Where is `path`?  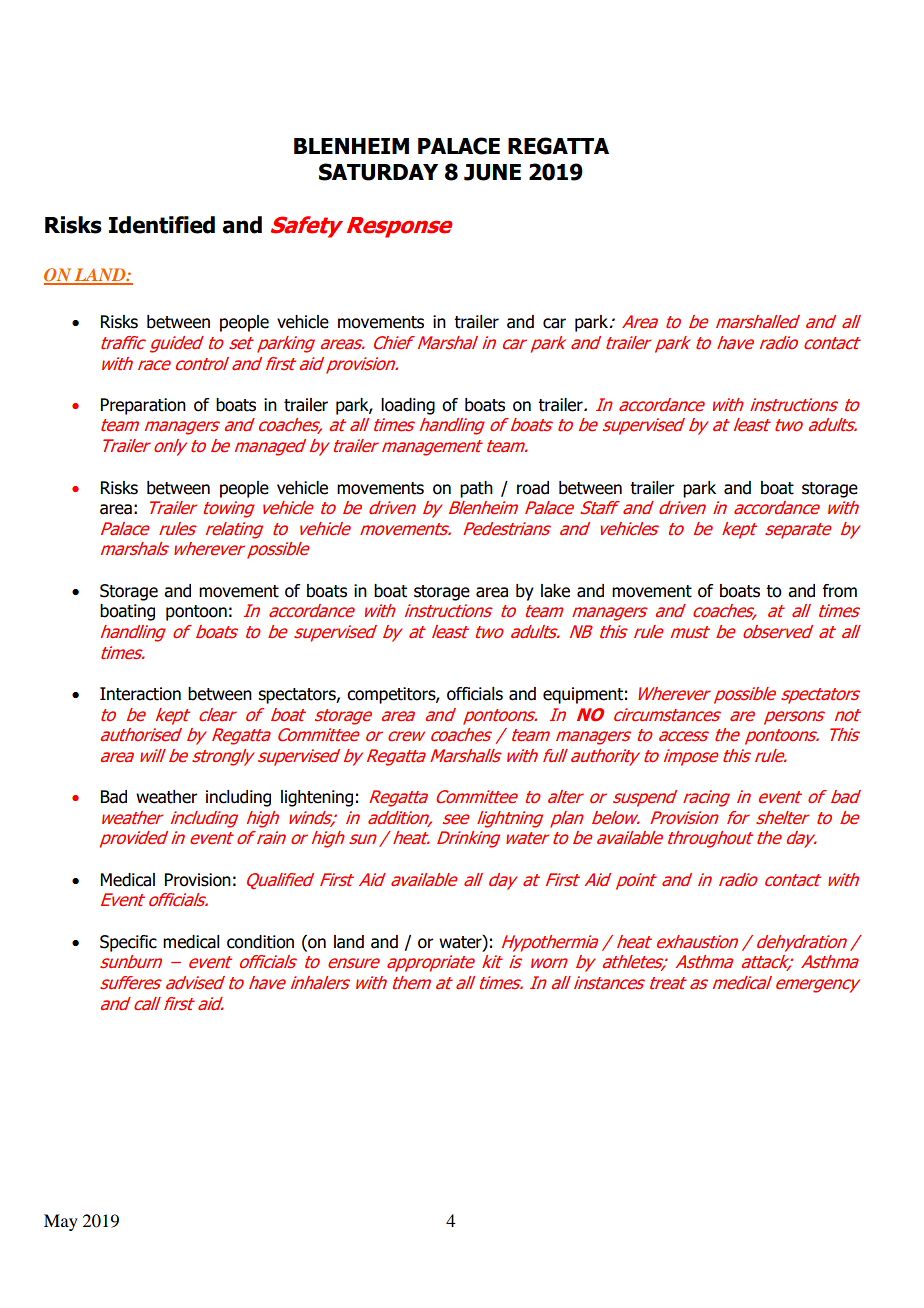 path is located at coordinates (476, 489).
